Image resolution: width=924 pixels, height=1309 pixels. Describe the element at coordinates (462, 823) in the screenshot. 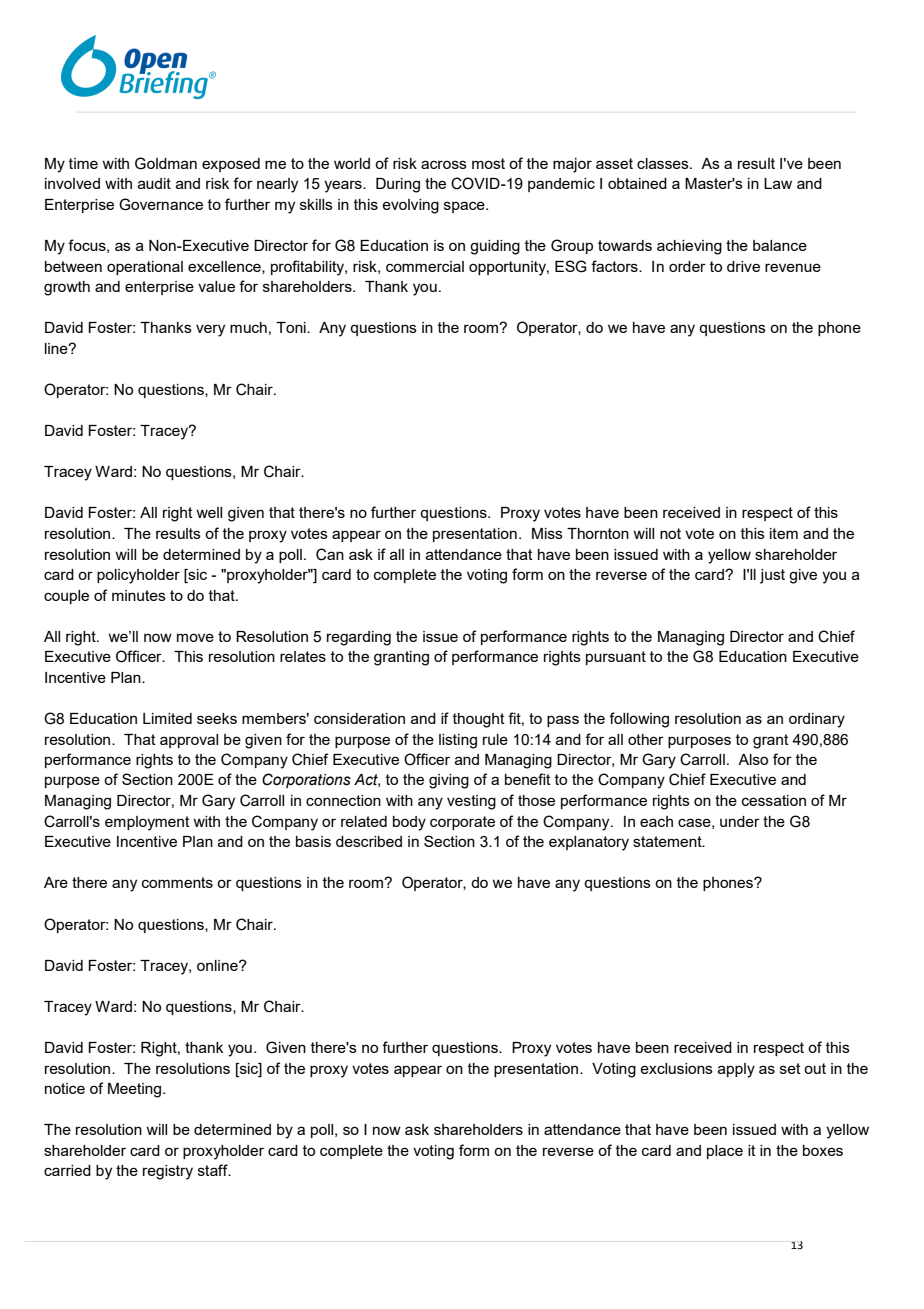

I see `corporate` at that location.
